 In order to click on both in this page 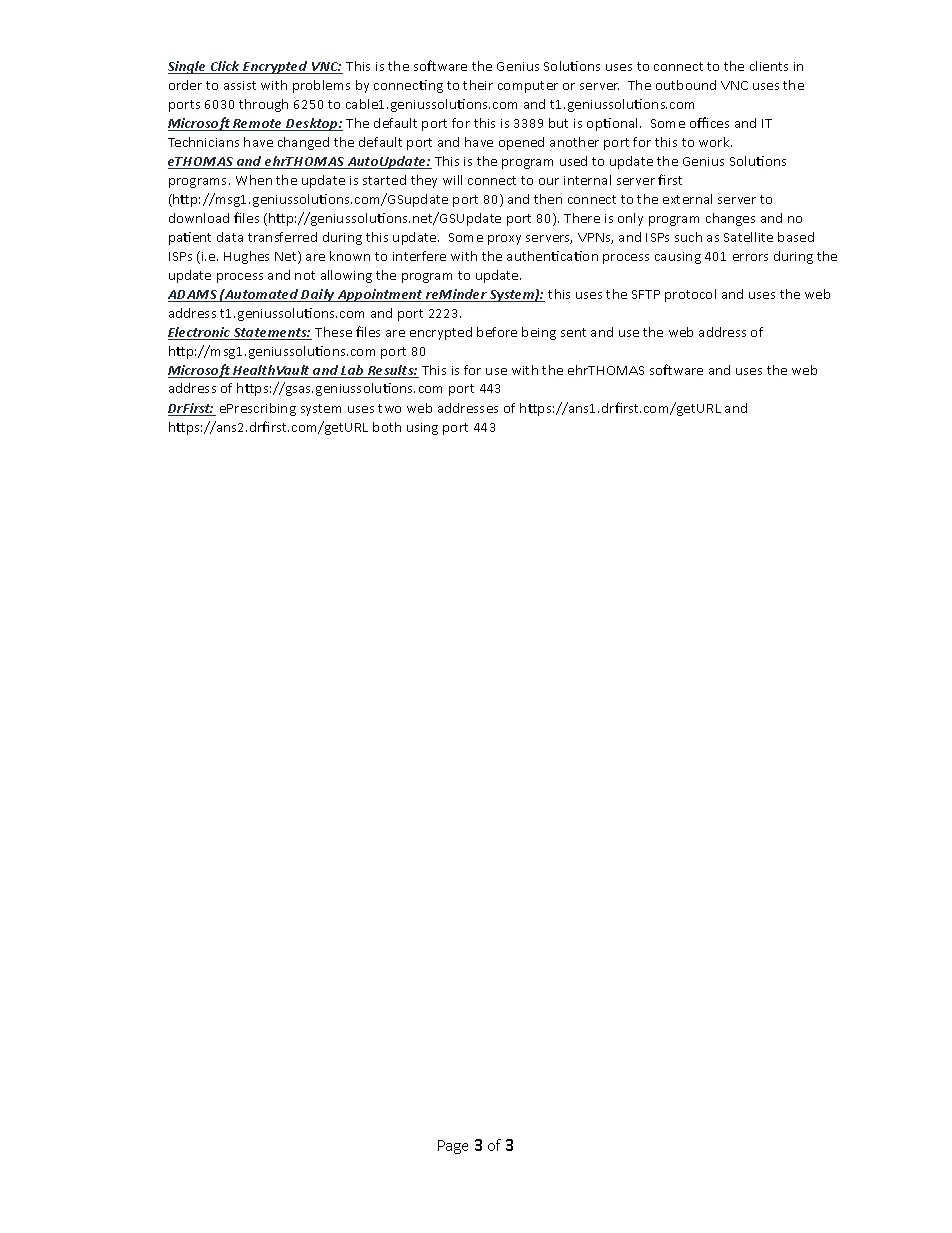, I will do `click(387, 427)`.
